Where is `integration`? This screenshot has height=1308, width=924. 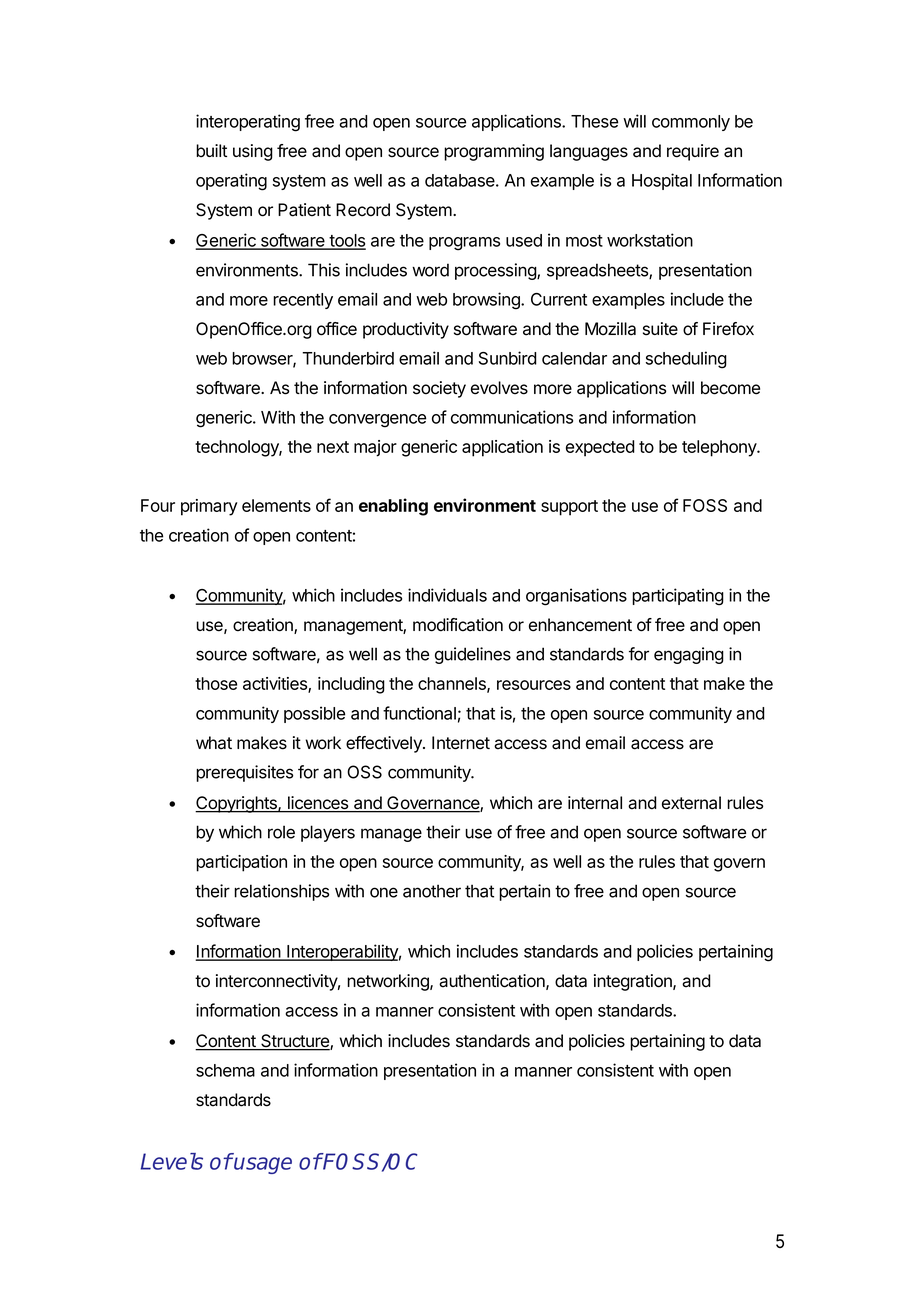 integration is located at coordinates (634, 982).
